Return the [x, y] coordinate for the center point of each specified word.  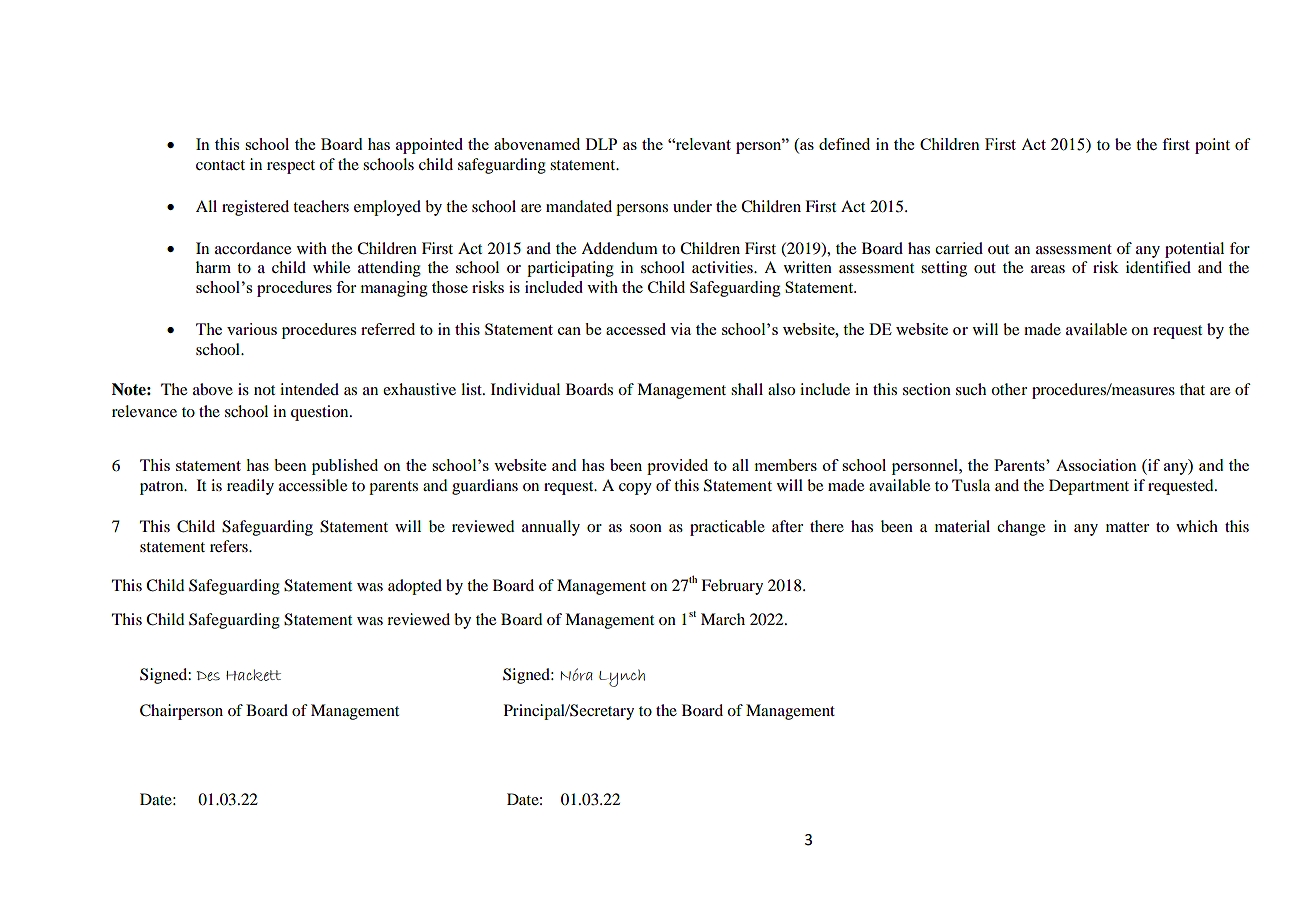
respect [291, 167]
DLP [601, 144]
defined [844, 144]
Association [1096, 465]
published [345, 467]
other [1009, 389]
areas [1048, 269]
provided [677, 467]
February [732, 587]
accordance [253, 248]
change [1021, 528]
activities [723, 267]
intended [309, 389]
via [680, 329]
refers [230, 546]
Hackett [253, 675]
